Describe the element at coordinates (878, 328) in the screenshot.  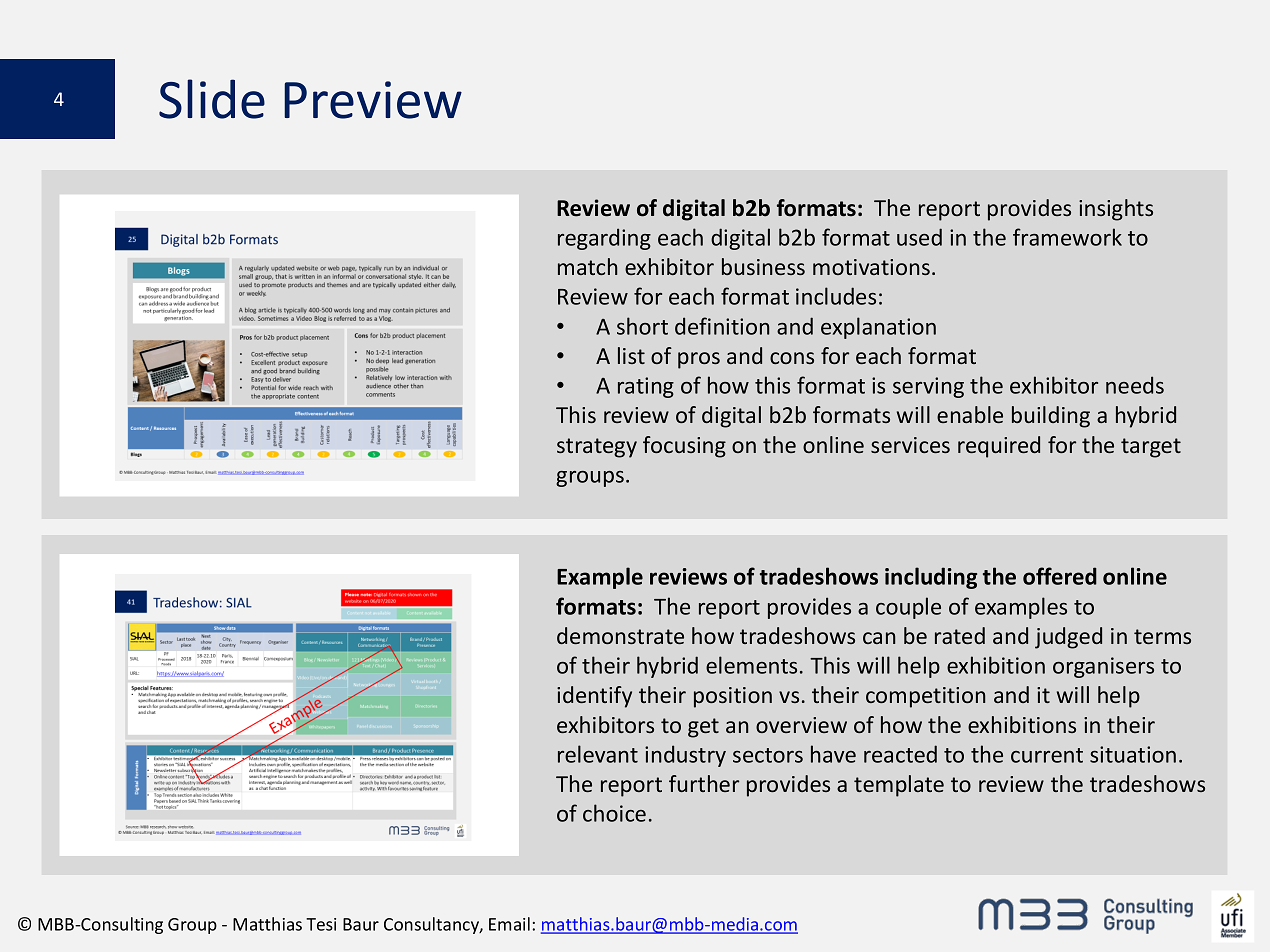
I see `explanation` at that location.
